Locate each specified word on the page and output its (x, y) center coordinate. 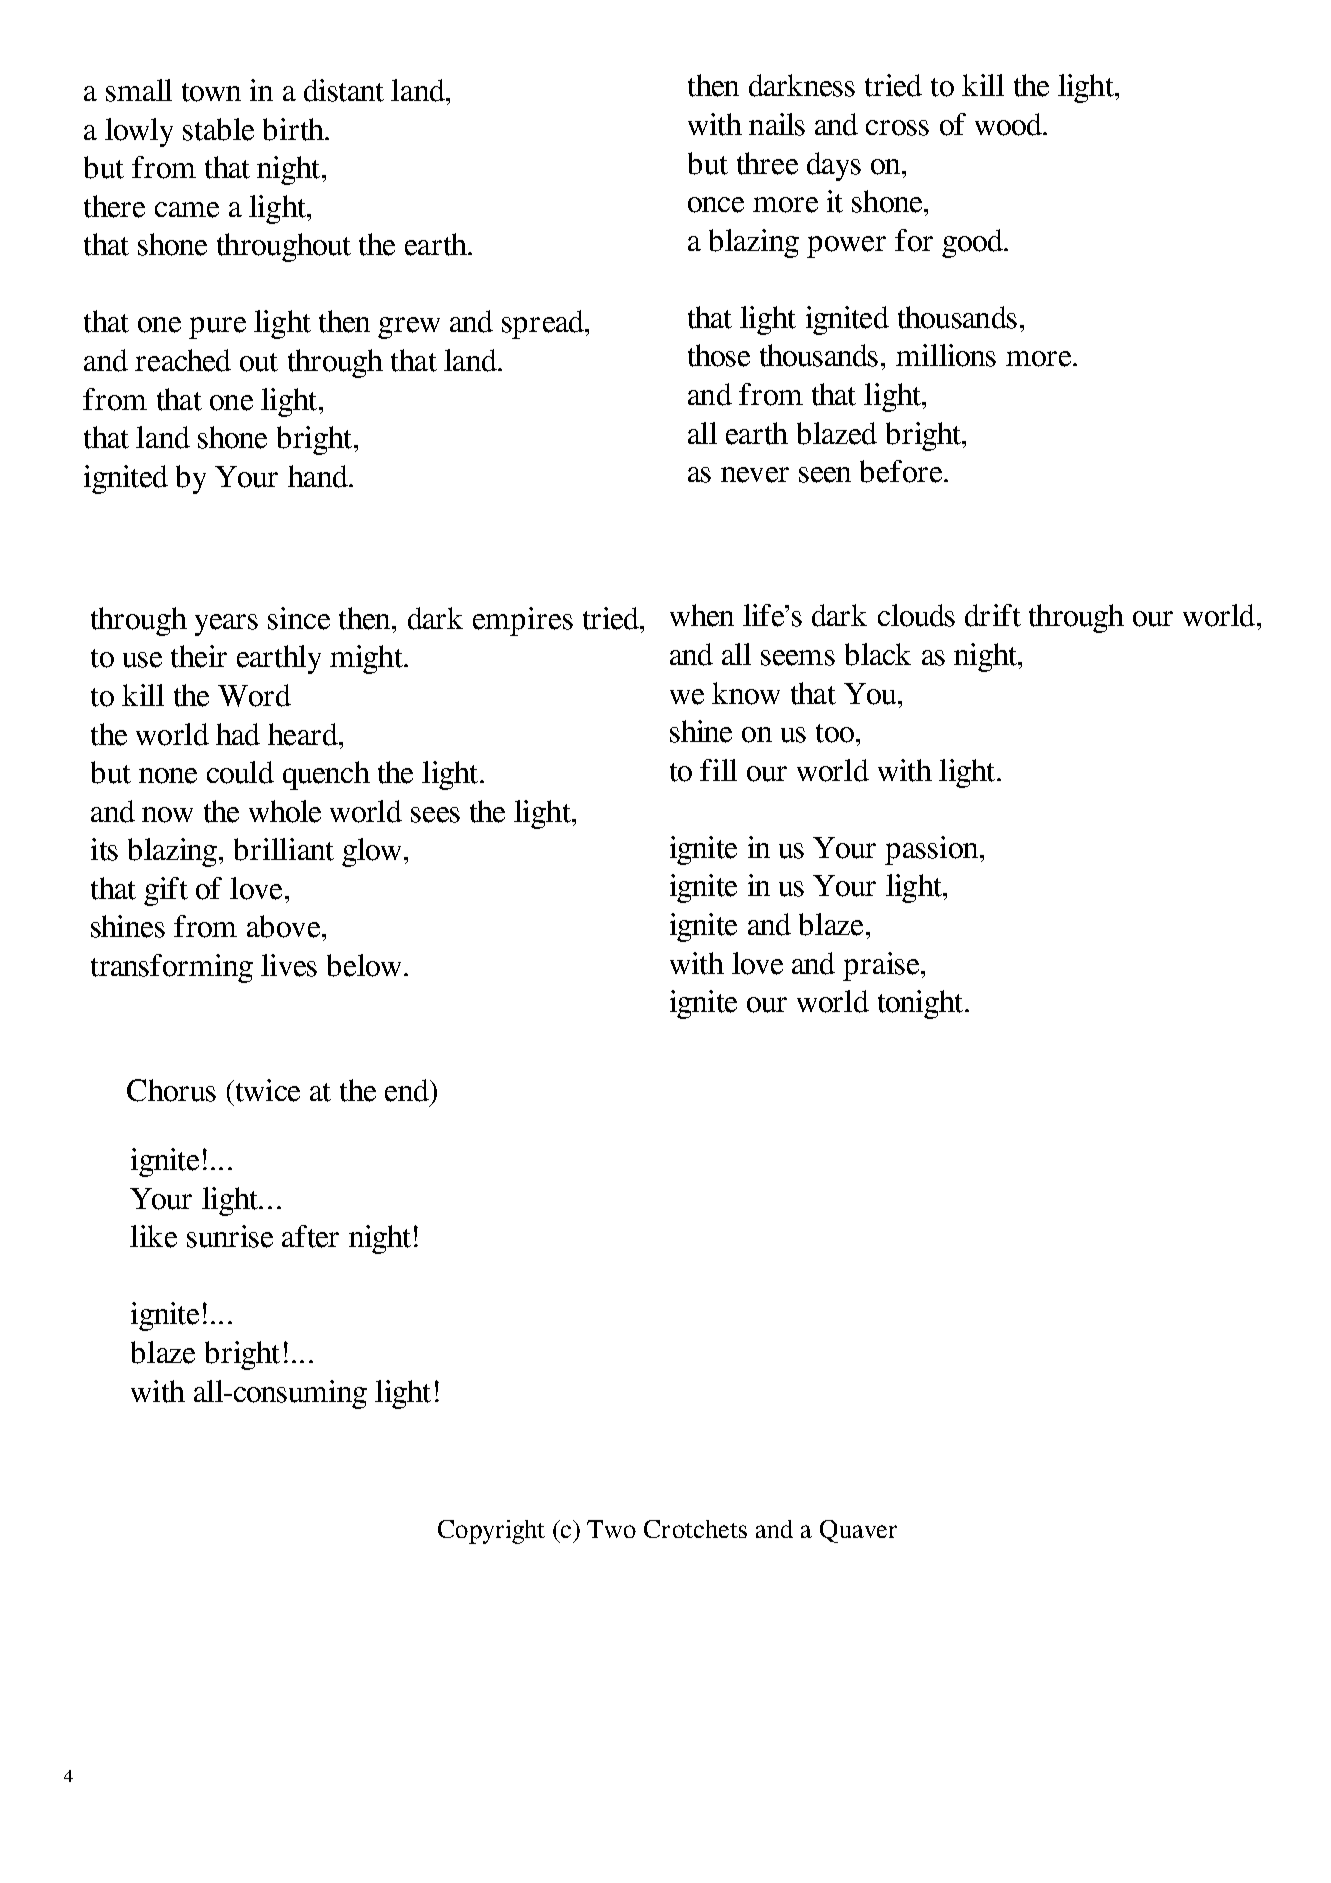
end (408, 1090)
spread (544, 324)
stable (218, 129)
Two (611, 1529)
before (902, 471)
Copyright (491, 1532)
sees (435, 815)
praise (882, 966)
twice (266, 1090)
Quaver (858, 1531)
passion (931, 850)
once (716, 205)
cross (897, 128)
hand (319, 476)
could (240, 772)
